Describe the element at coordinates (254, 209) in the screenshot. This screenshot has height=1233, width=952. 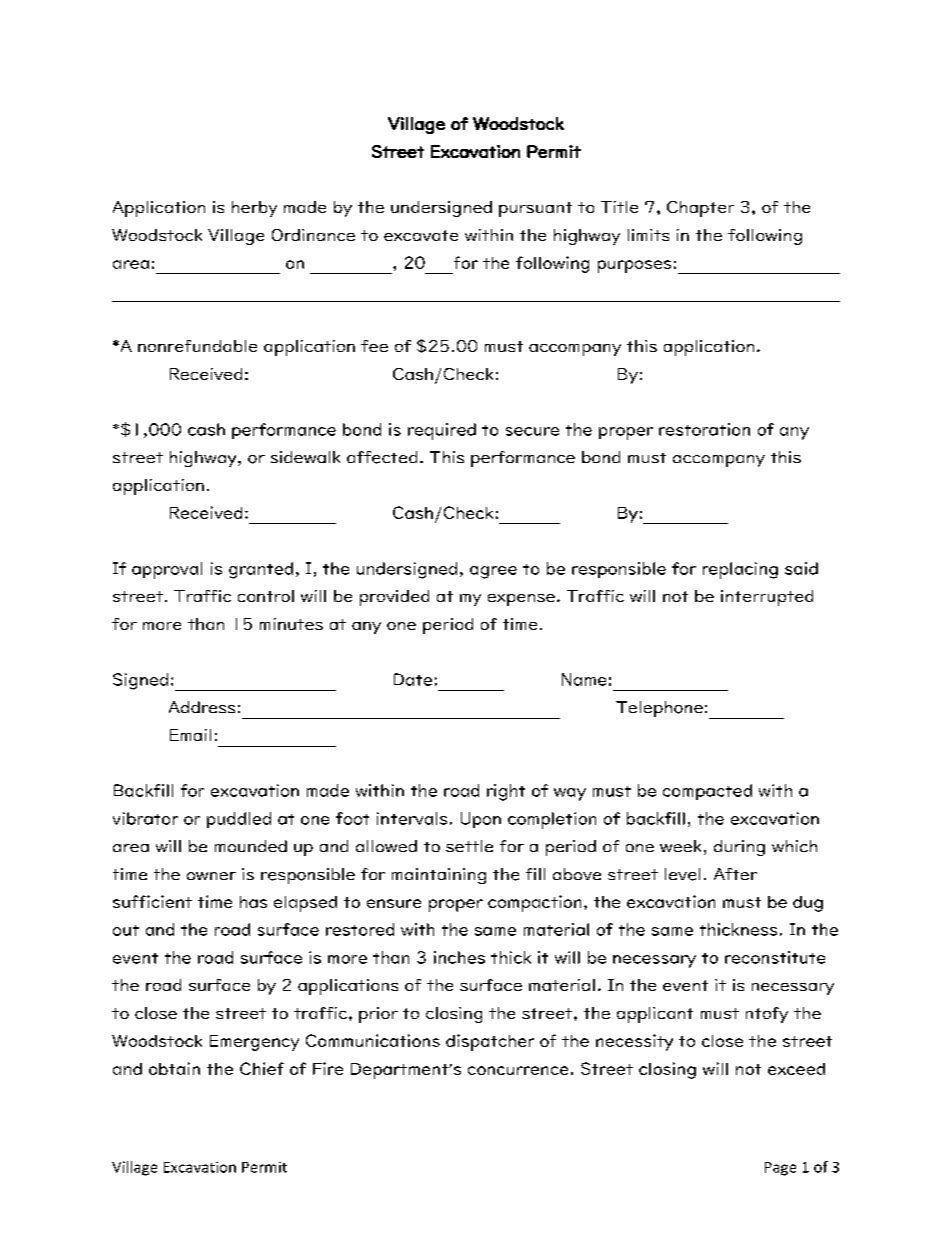
I see `herby` at that location.
